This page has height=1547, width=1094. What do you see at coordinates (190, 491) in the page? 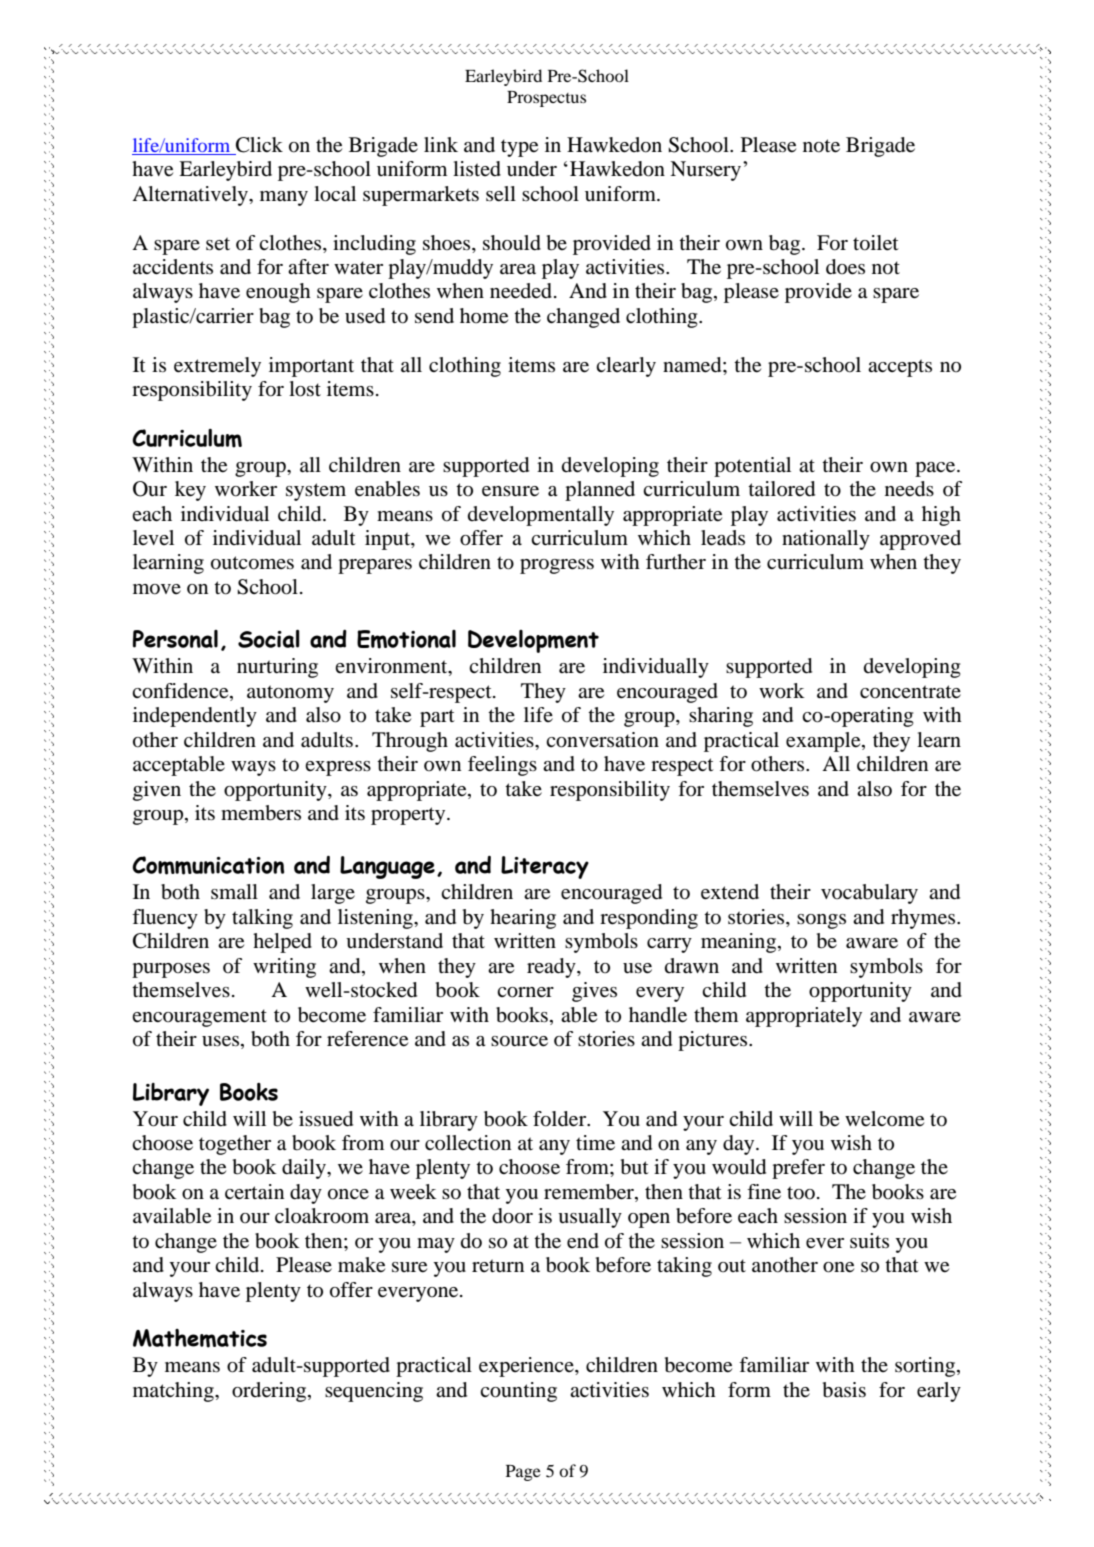
I see `key` at bounding box center [190, 491].
